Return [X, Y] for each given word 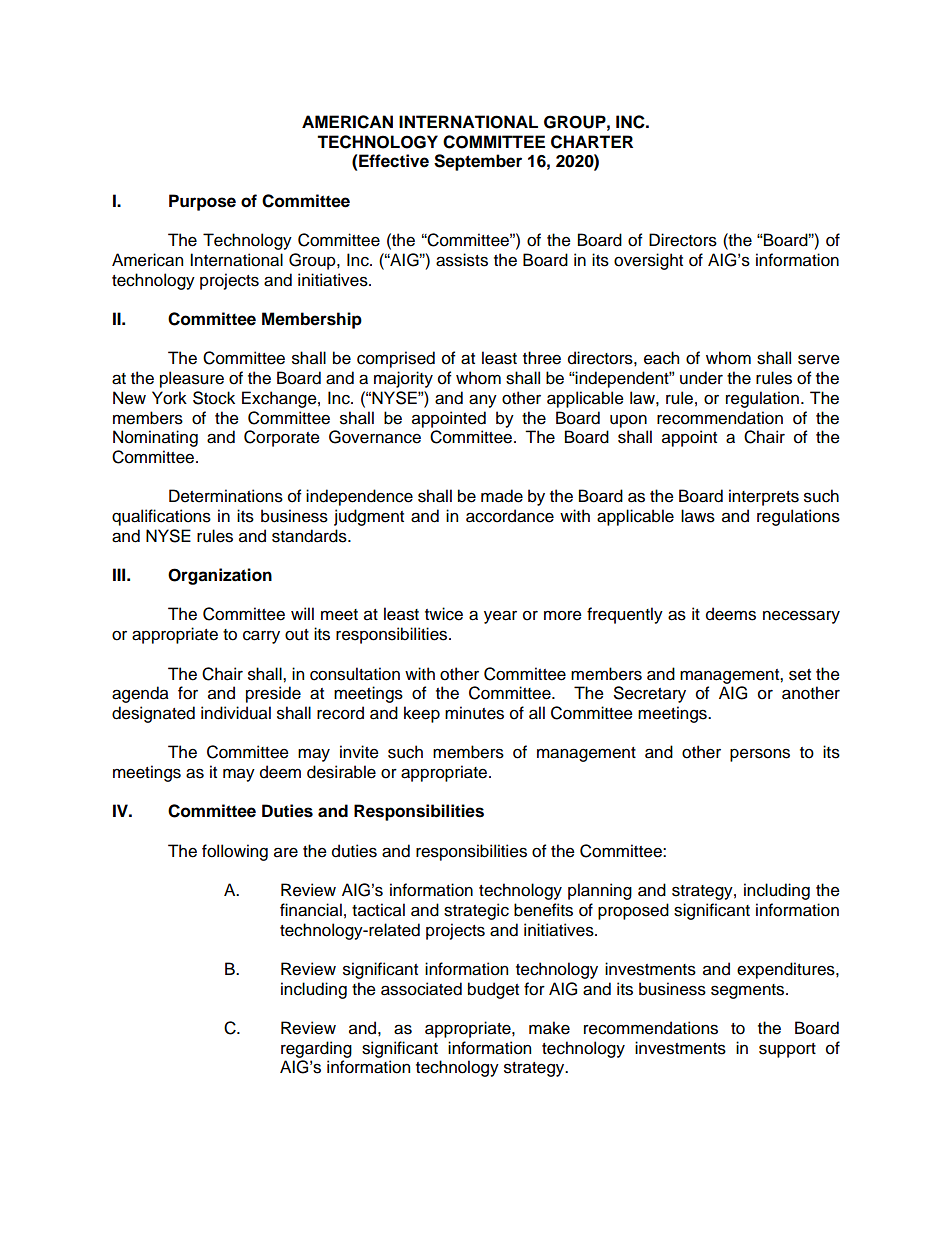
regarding [316, 1049]
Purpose [202, 202]
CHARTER [592, 142]
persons [760, 755]
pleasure [192, 379]
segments [749, 991]
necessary [801, 617]
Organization [220, 576]
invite [359, 752]
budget [493, 990]
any [483, 401]
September [478, 162]
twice [444, 614]
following [235, 852]
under [701, 378]
